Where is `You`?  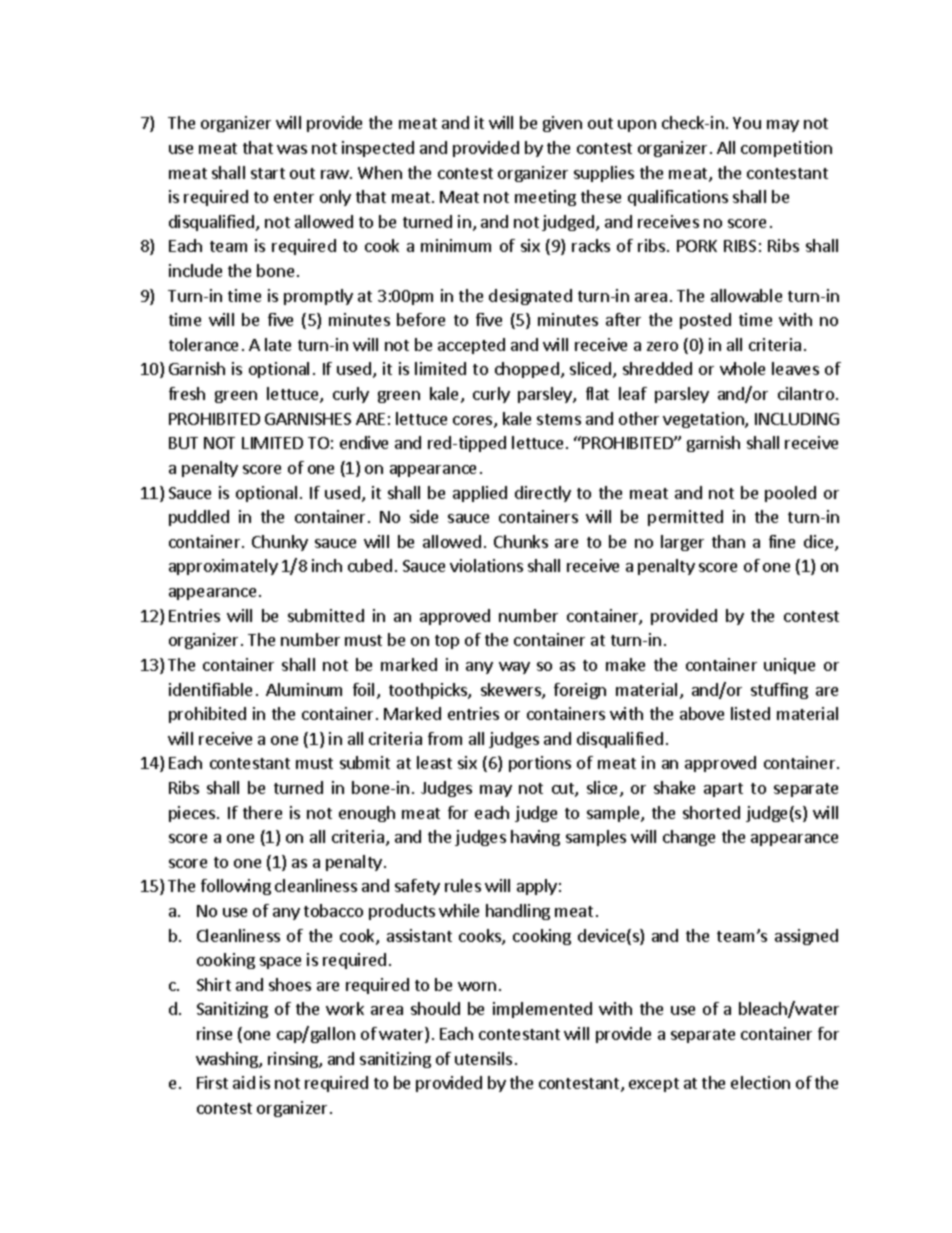
You is located at coordinates (747, 123).
